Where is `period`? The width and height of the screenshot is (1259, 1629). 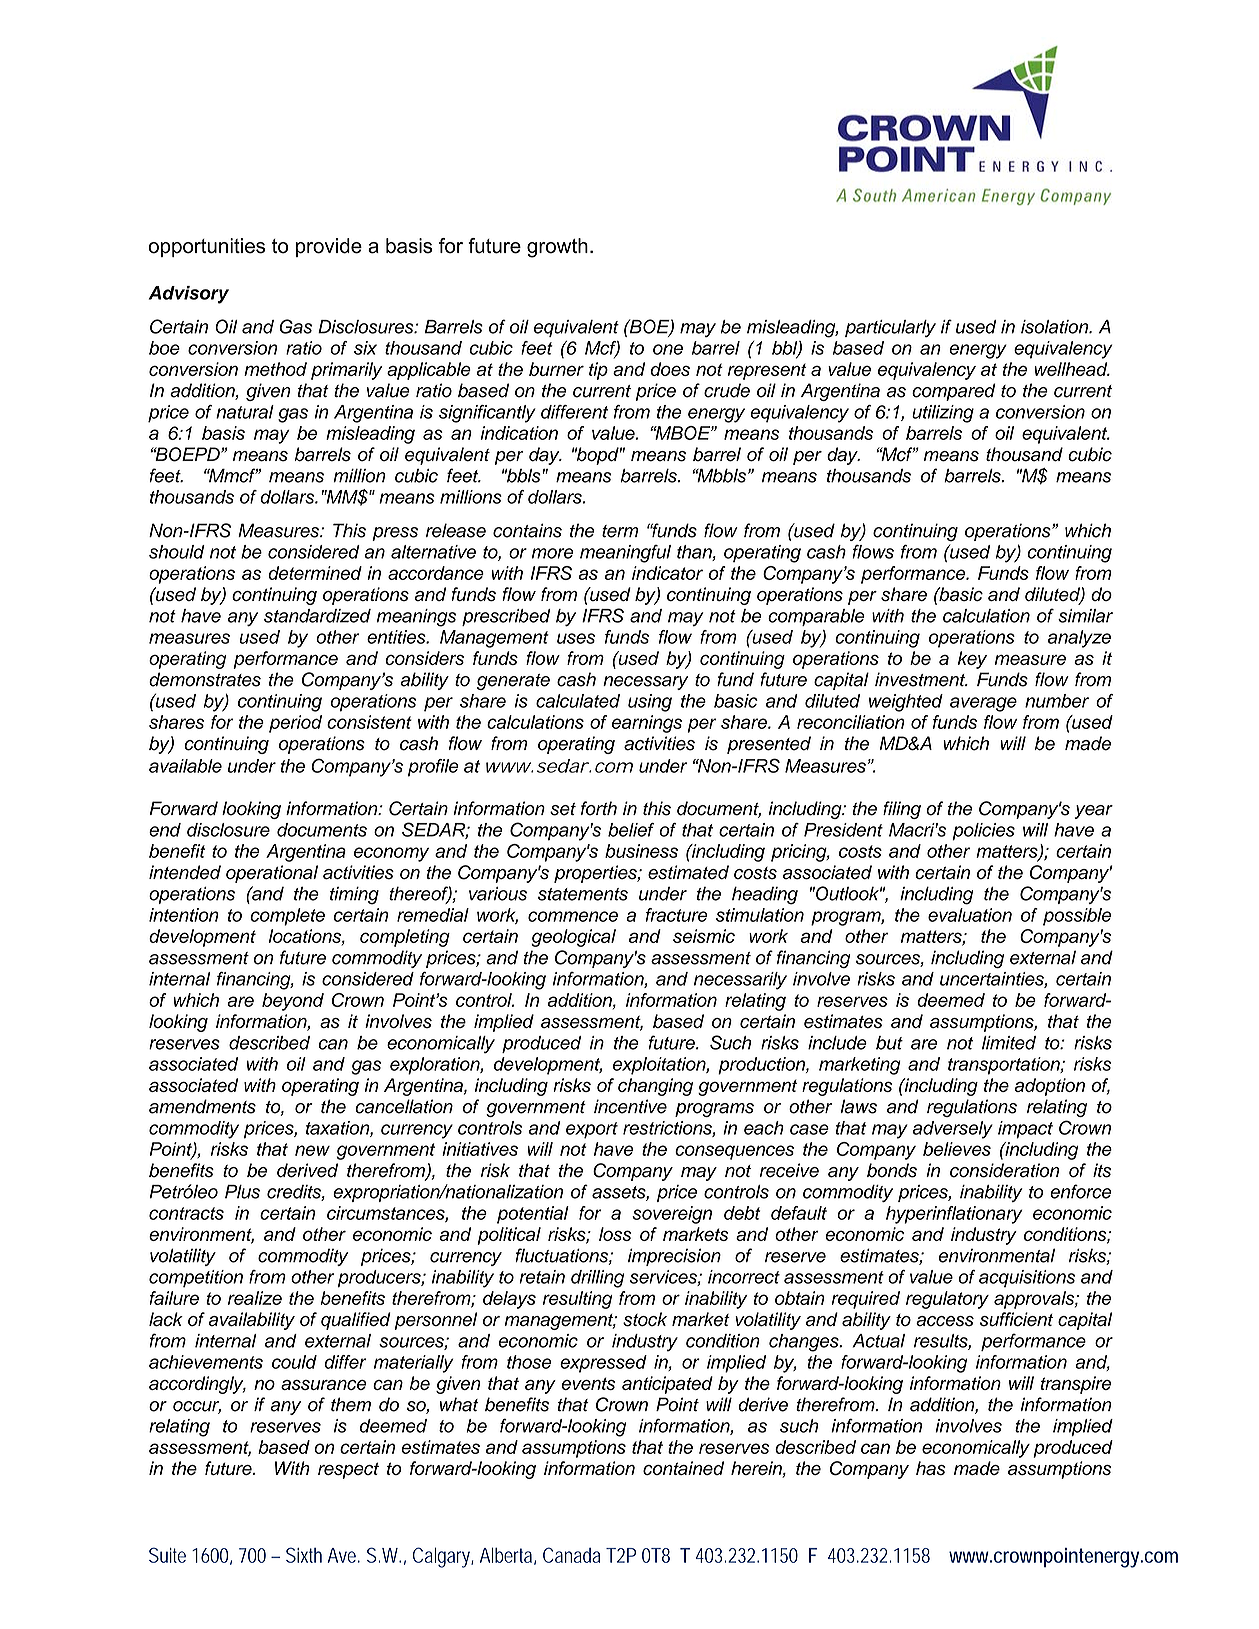
period is located at coordinates (295, 724).
